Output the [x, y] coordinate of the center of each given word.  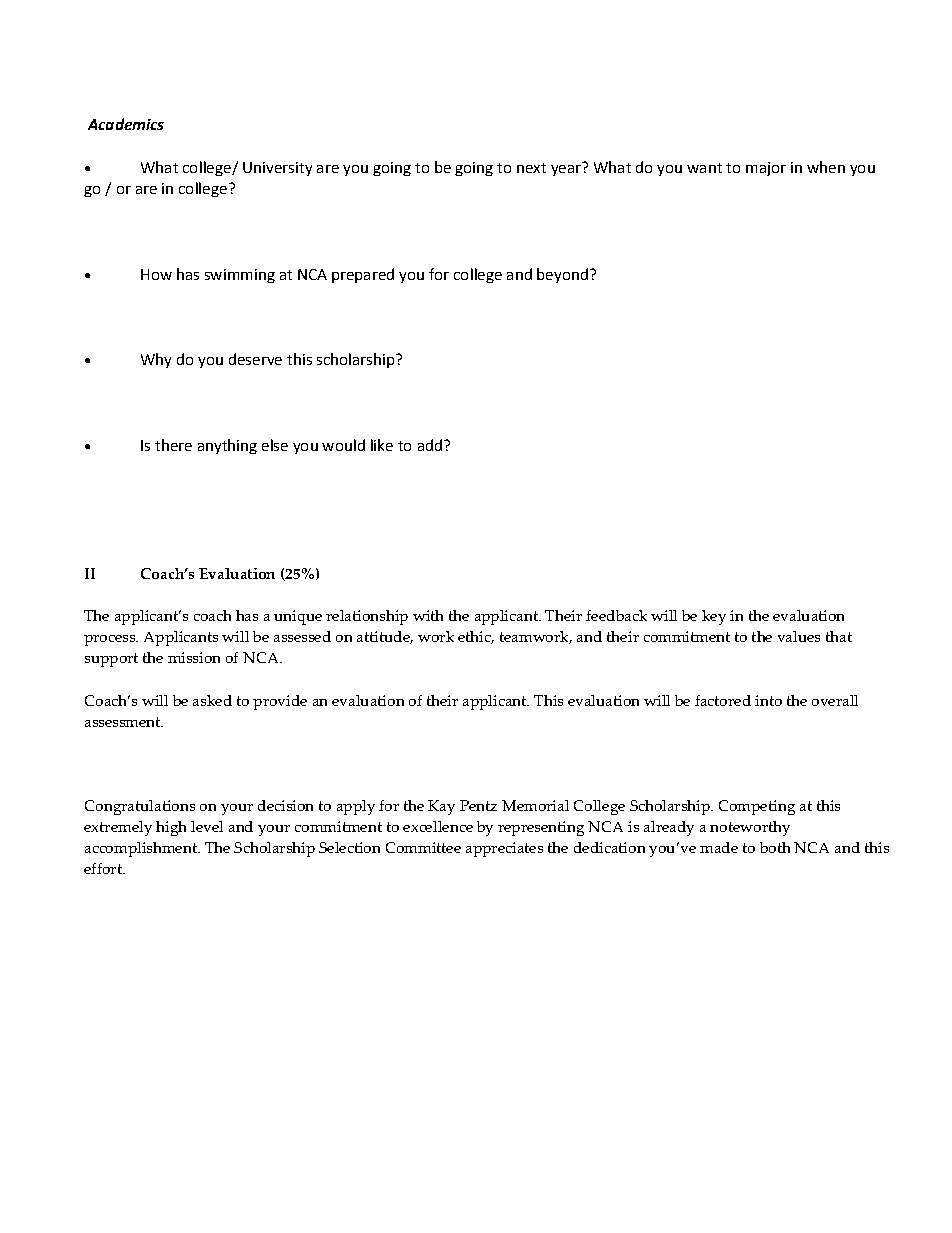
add [430, 445]
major [766, 169]
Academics [126, 124]
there [173, 445]
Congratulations [140, 807]
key [714, 617]
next [531, 168]
